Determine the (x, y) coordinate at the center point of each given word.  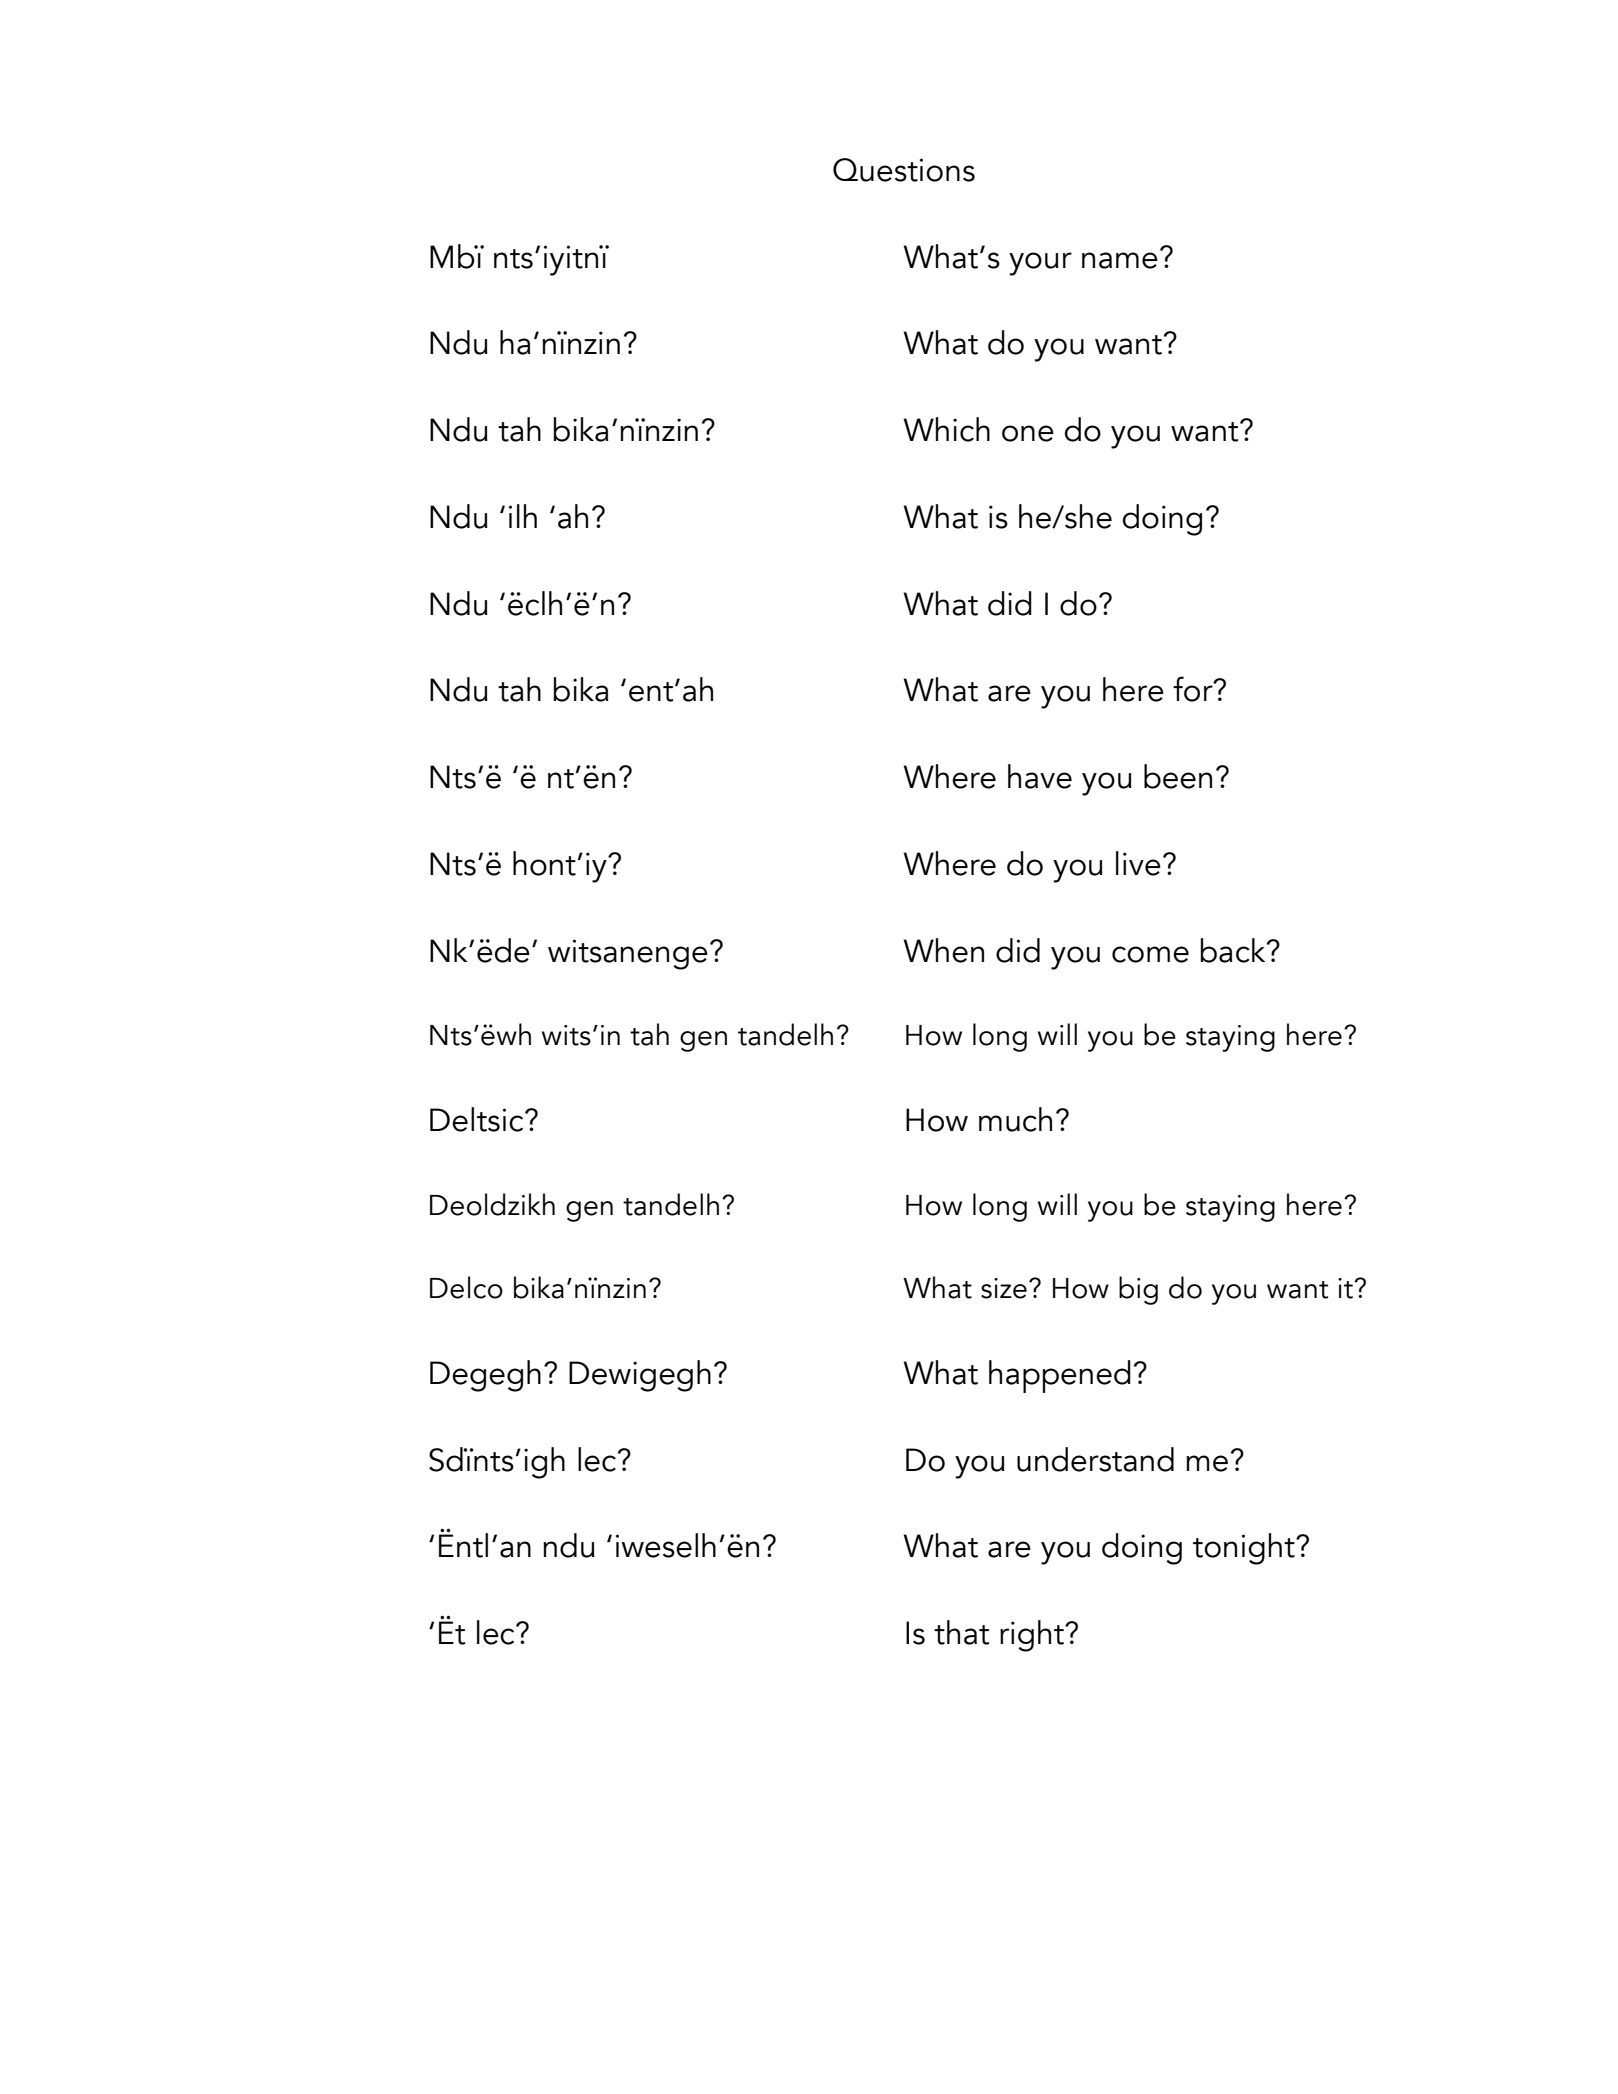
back (1234, 950)
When (943, 950)
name (1120, 260)
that (962, 1632)
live (1138, 863)
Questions (904, 170)
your (1040, 264)
